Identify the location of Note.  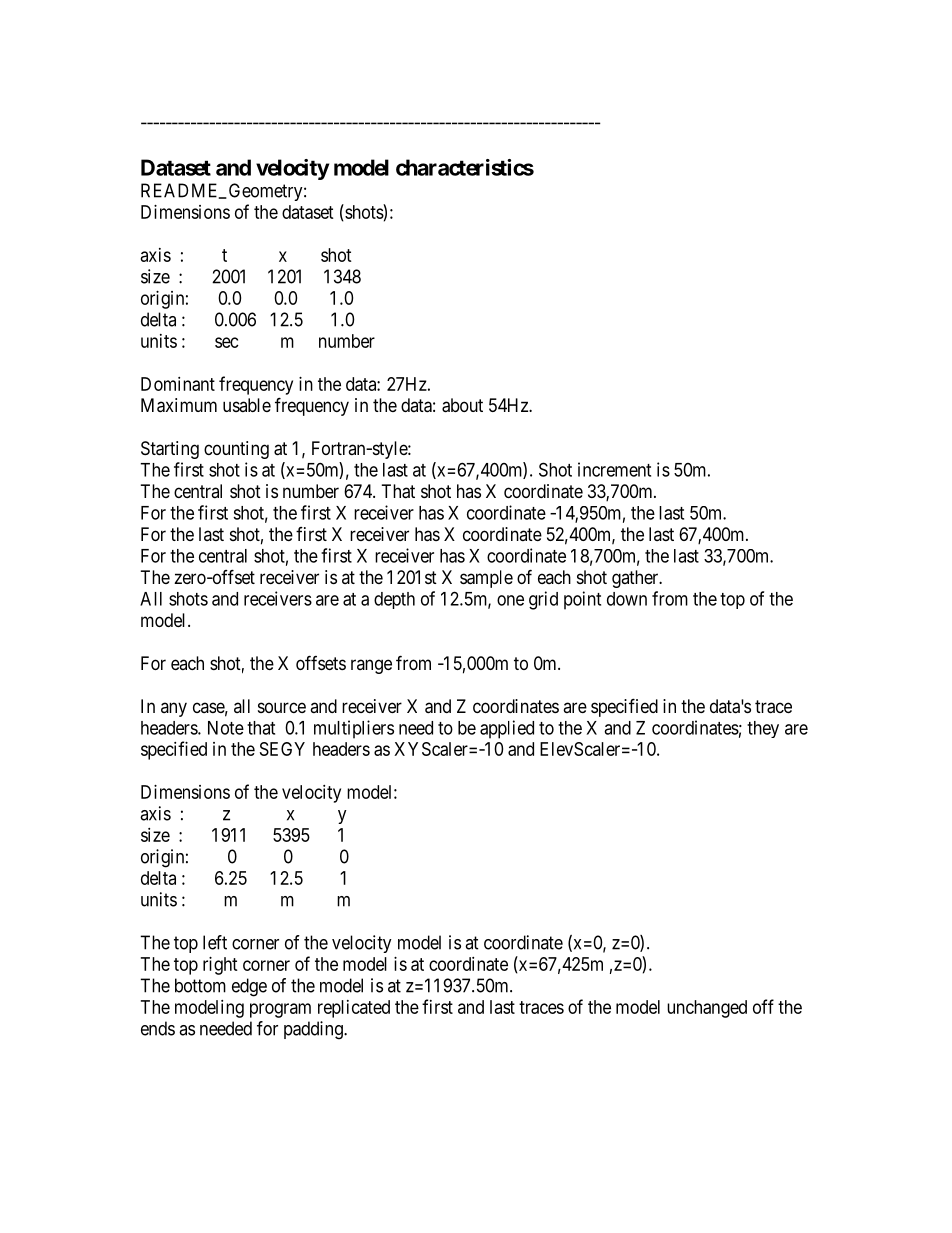
(226, 728).
